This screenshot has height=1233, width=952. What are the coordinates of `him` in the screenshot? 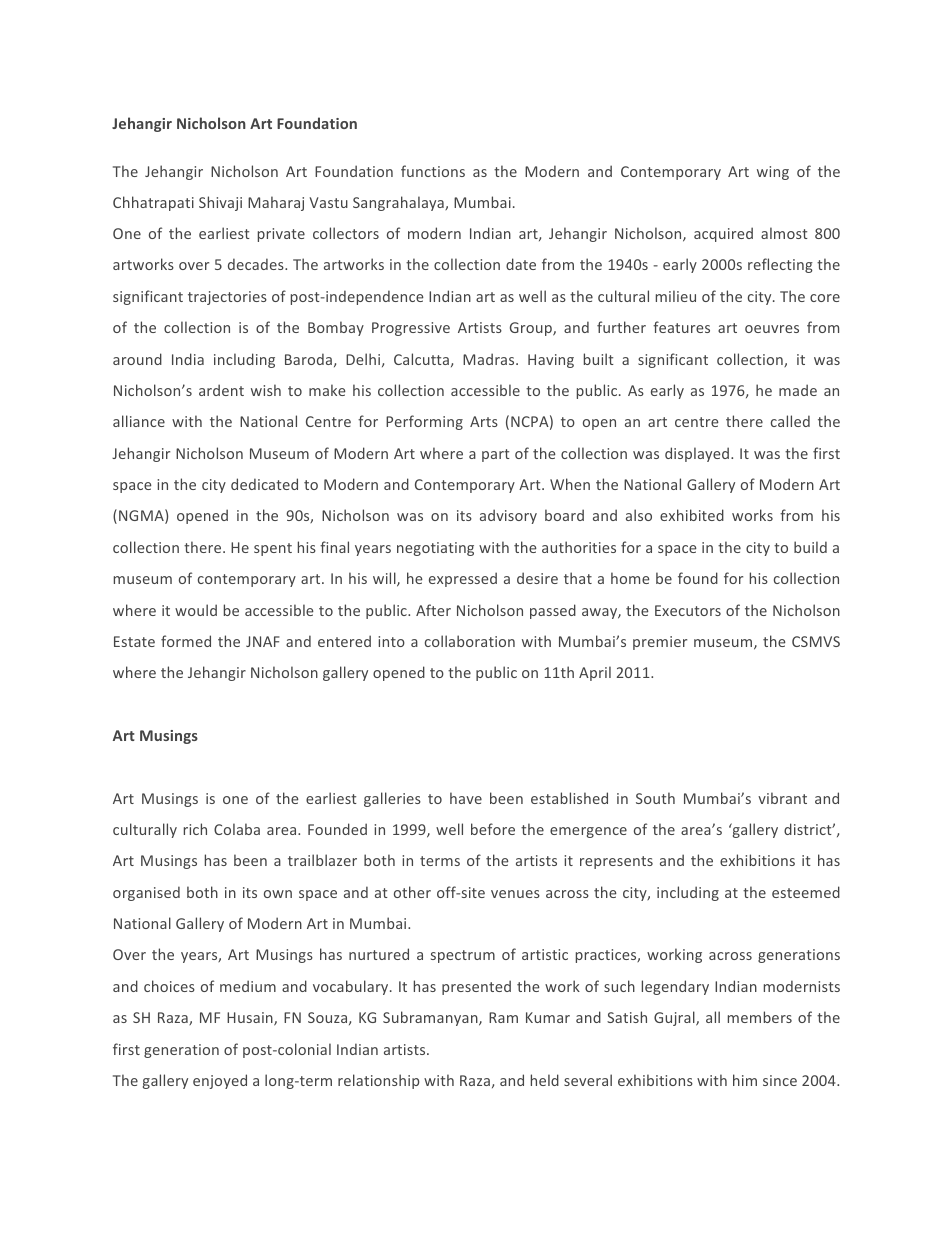 It's located at (745, 1080).
